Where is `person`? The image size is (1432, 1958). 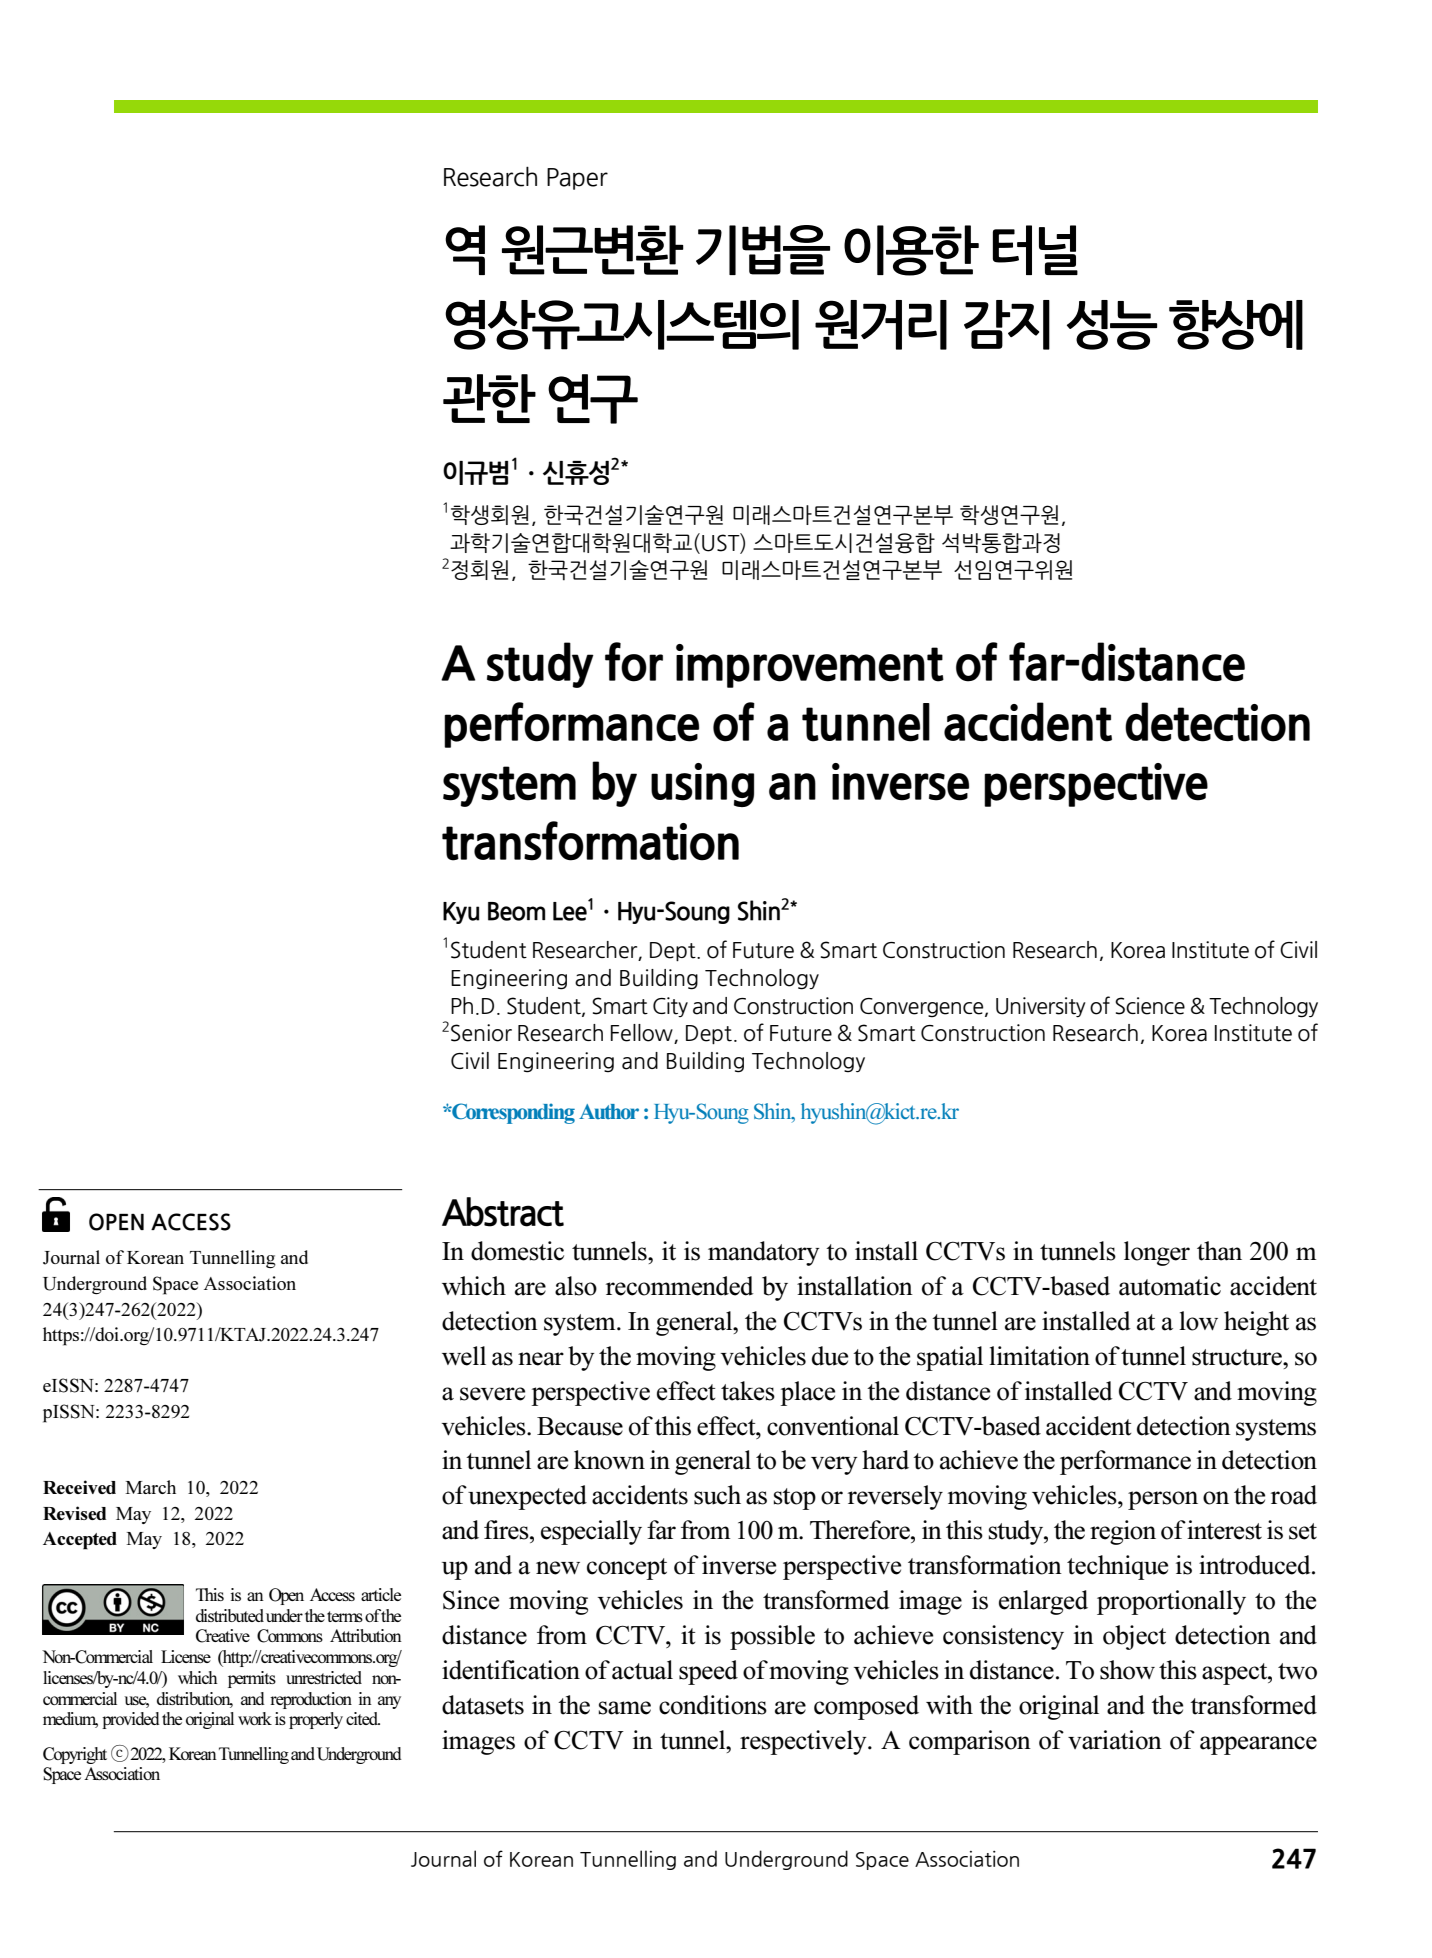
person is located at coordinates (1163, 1500).
